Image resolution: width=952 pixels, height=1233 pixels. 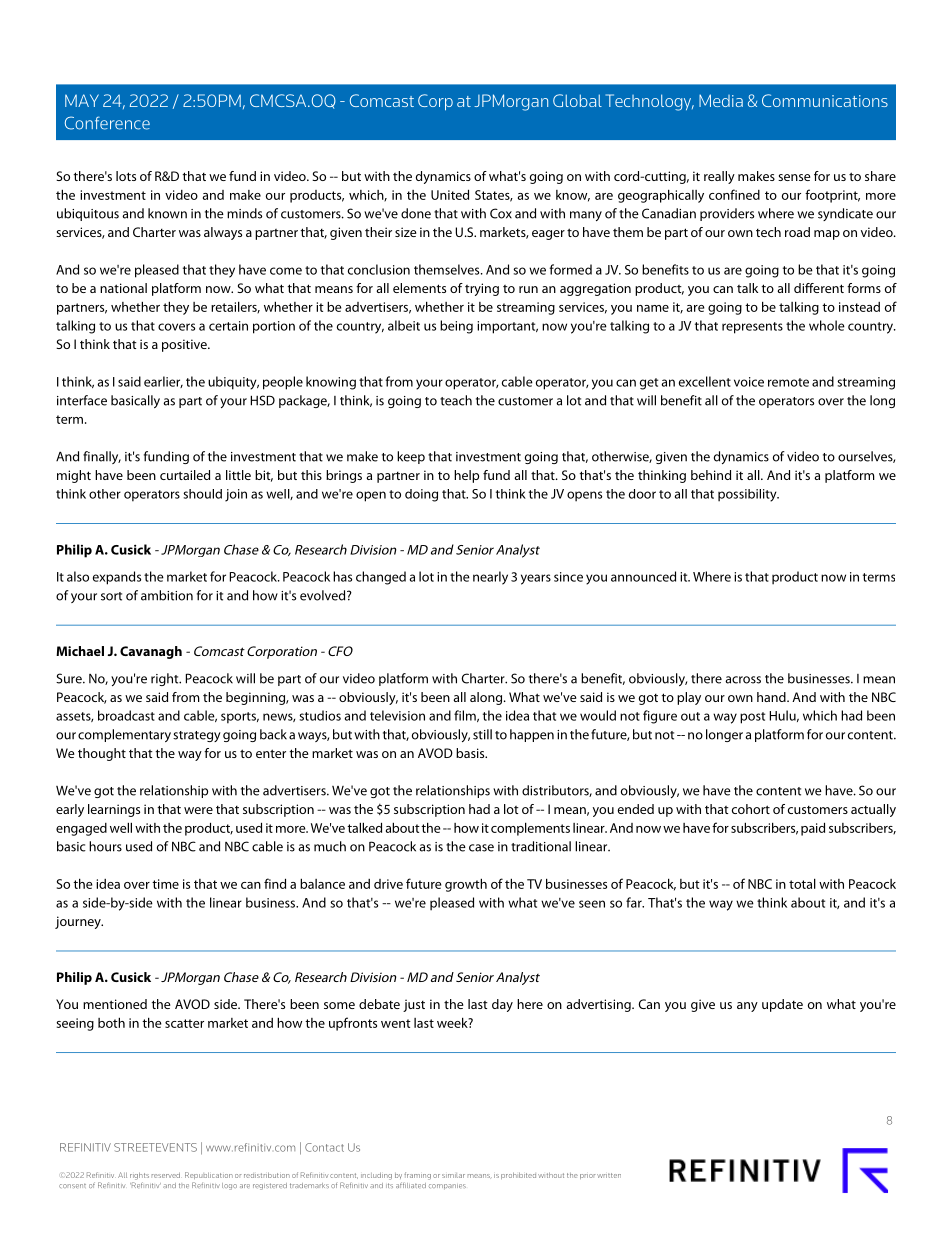 I want to click on years, so click(x=536, y=579).
